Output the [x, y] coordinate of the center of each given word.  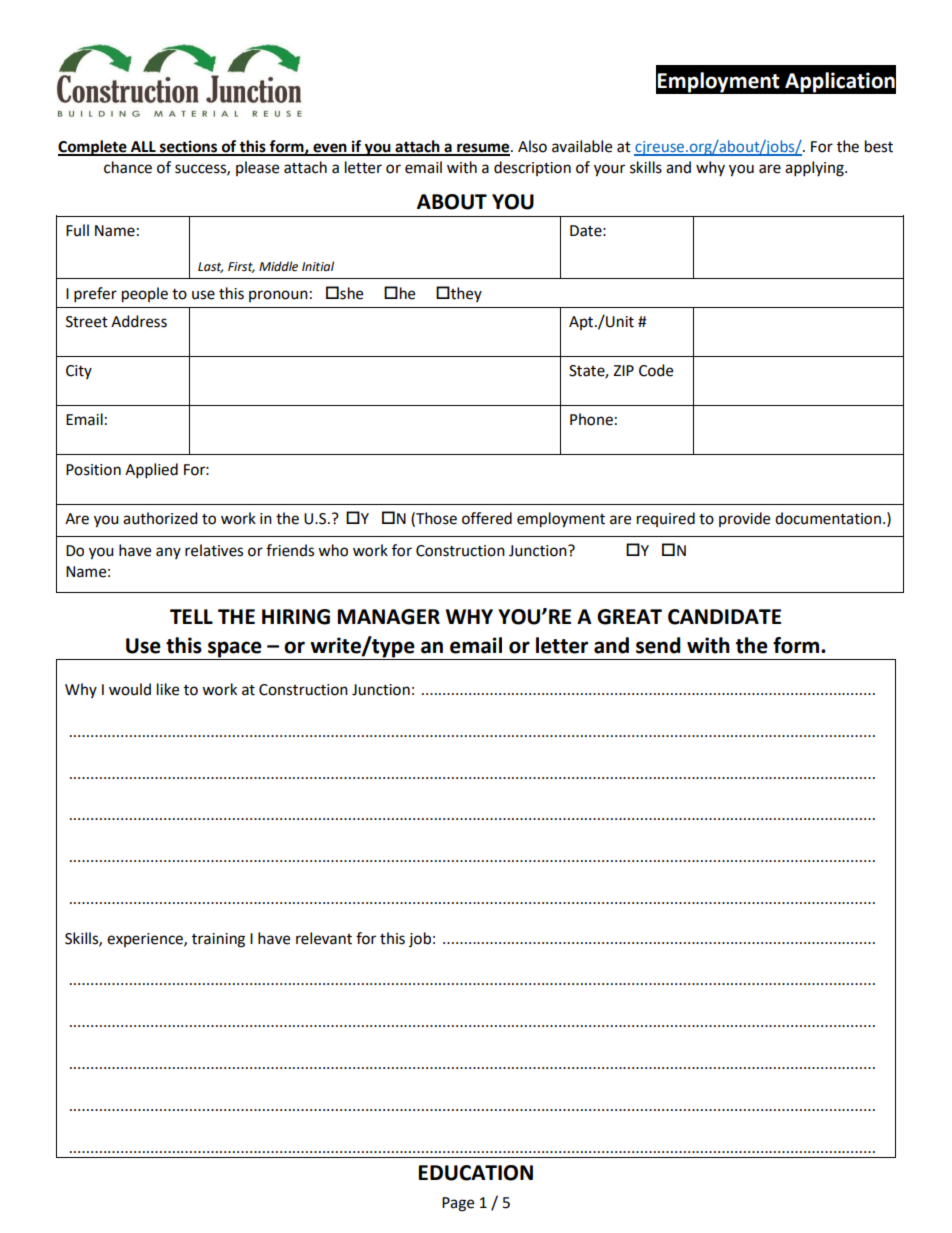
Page [458, 1204]
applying [815, 169]
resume [483, 149]
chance [128, 167]
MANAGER [389, 617]
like [168, 689]
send [658, 645]
